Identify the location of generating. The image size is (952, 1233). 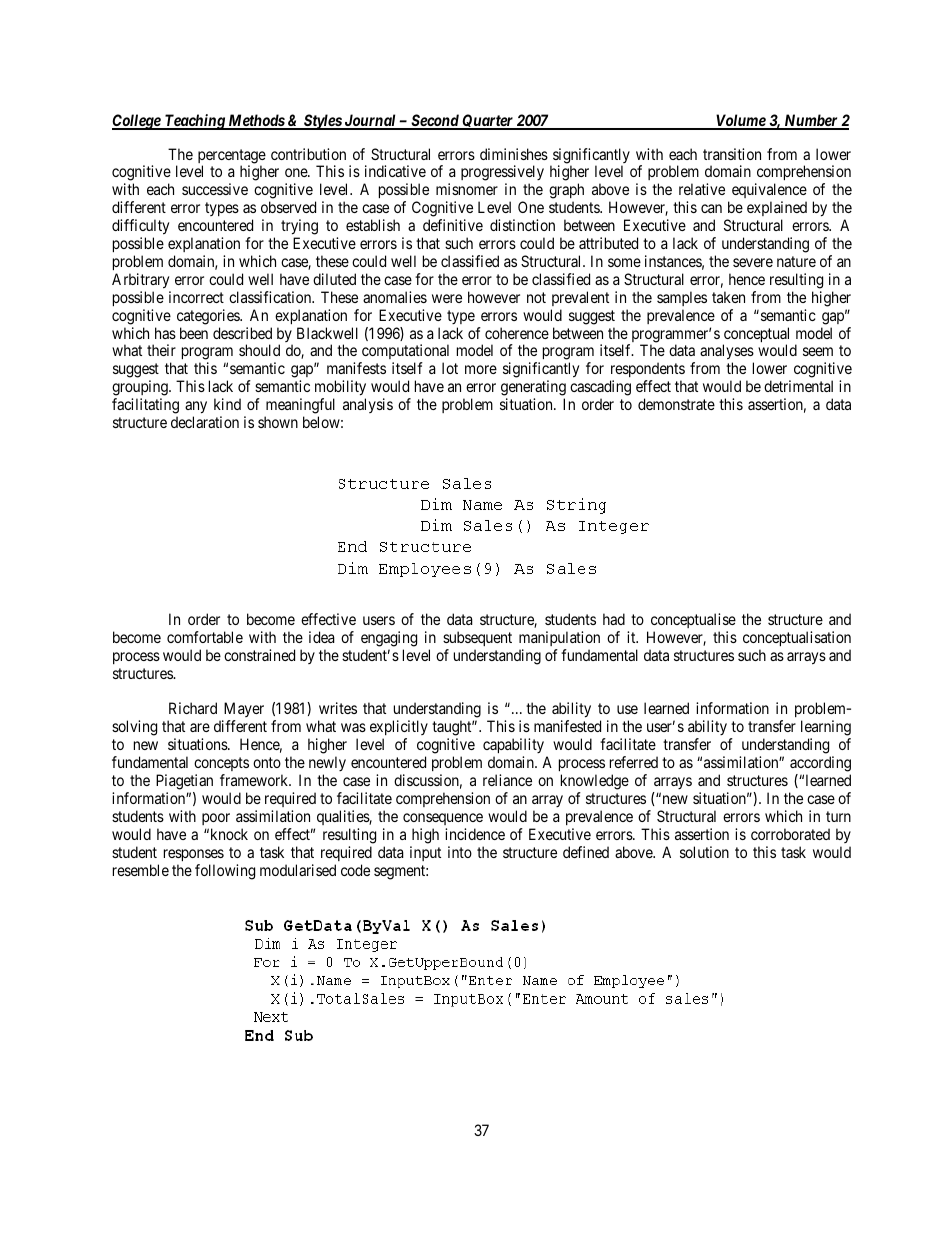
(533, 389).
